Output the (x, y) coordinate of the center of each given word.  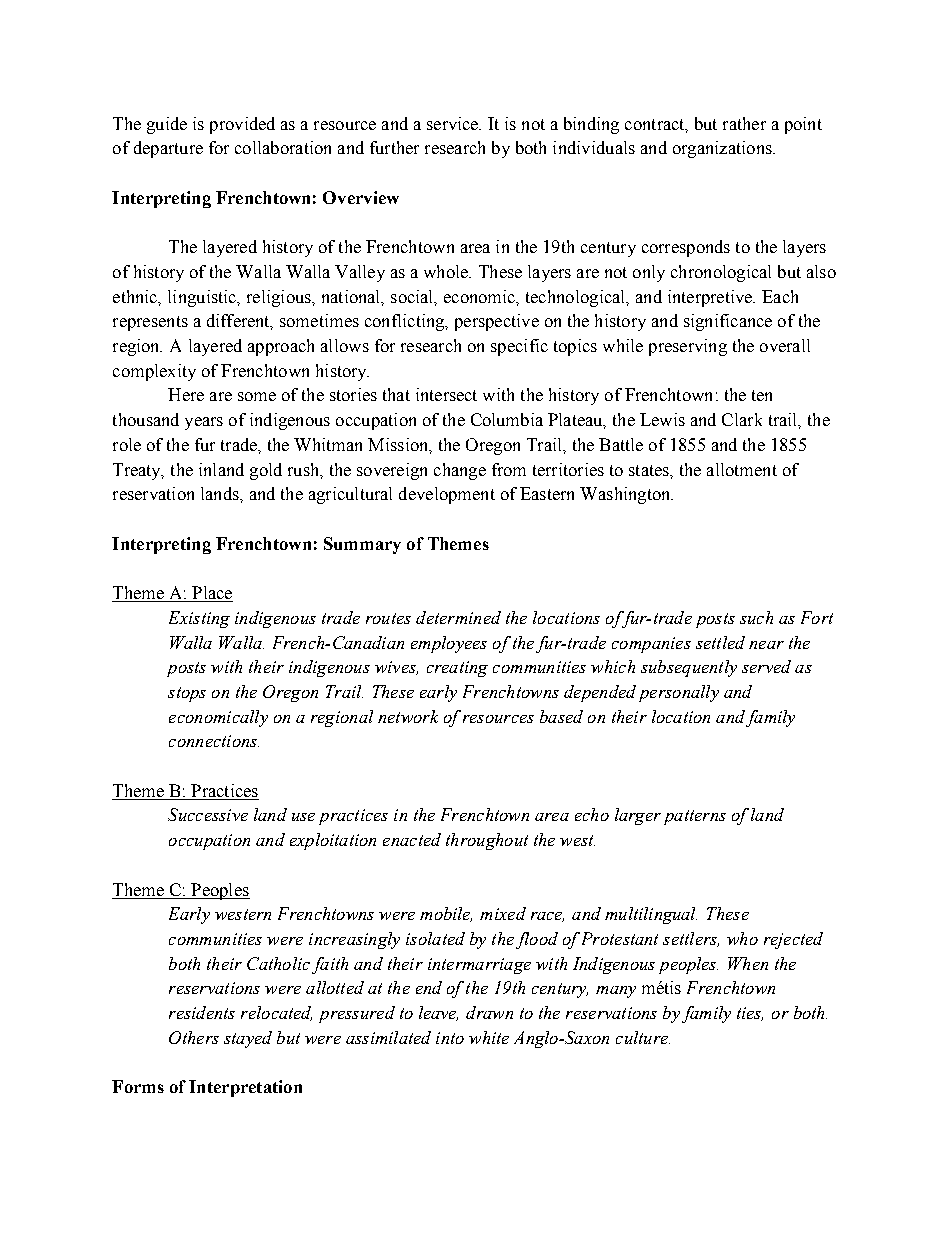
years (204, 423)
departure (168, 149)
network (408, 716)
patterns (695, 817)
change (460, 471)
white (489, 1037)
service (454, 123)
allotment (742, 469)
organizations (723, 149)
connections (214, 741)
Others (194, 1037)
